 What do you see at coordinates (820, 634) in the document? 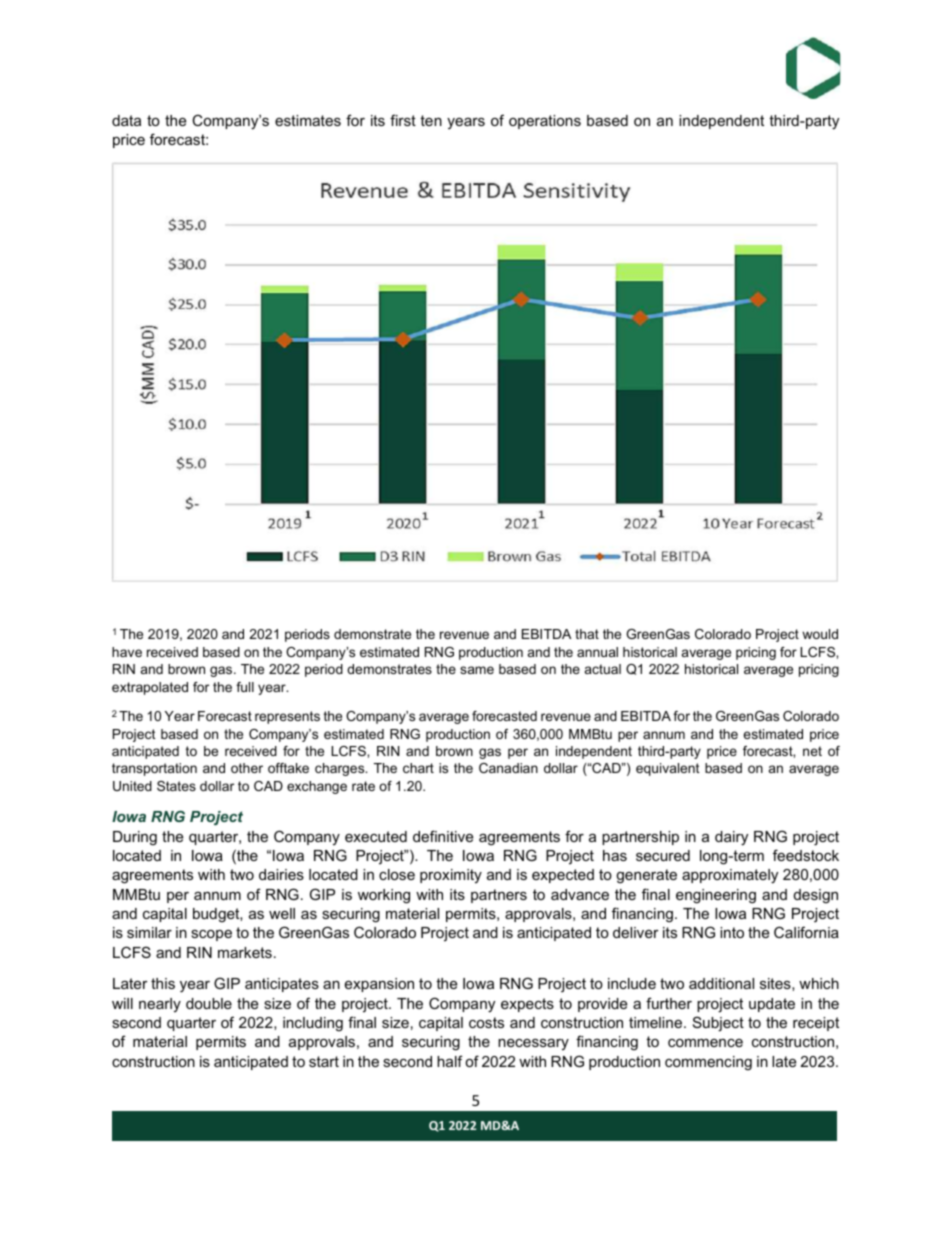
I see `would` at bounding box center [820, 634].
